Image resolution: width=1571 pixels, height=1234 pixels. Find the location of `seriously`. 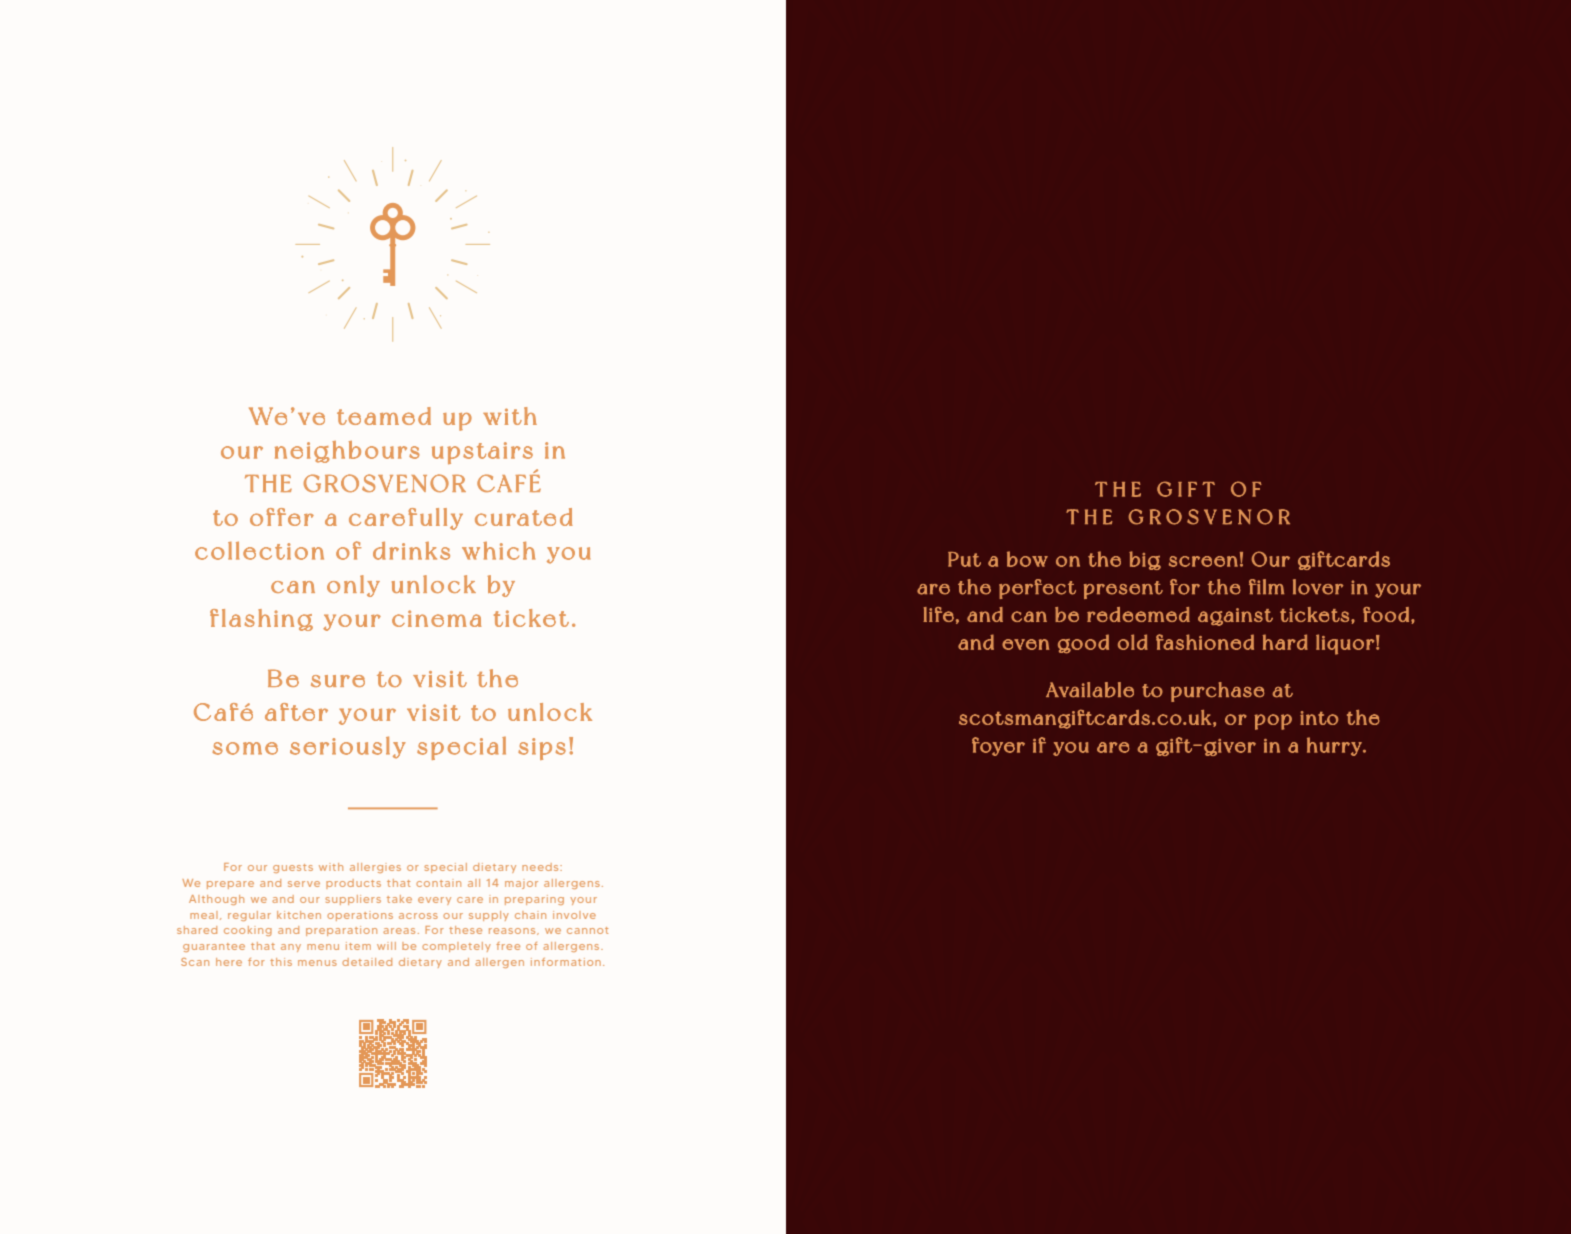

seriously is located at coordinates (348, 747).
